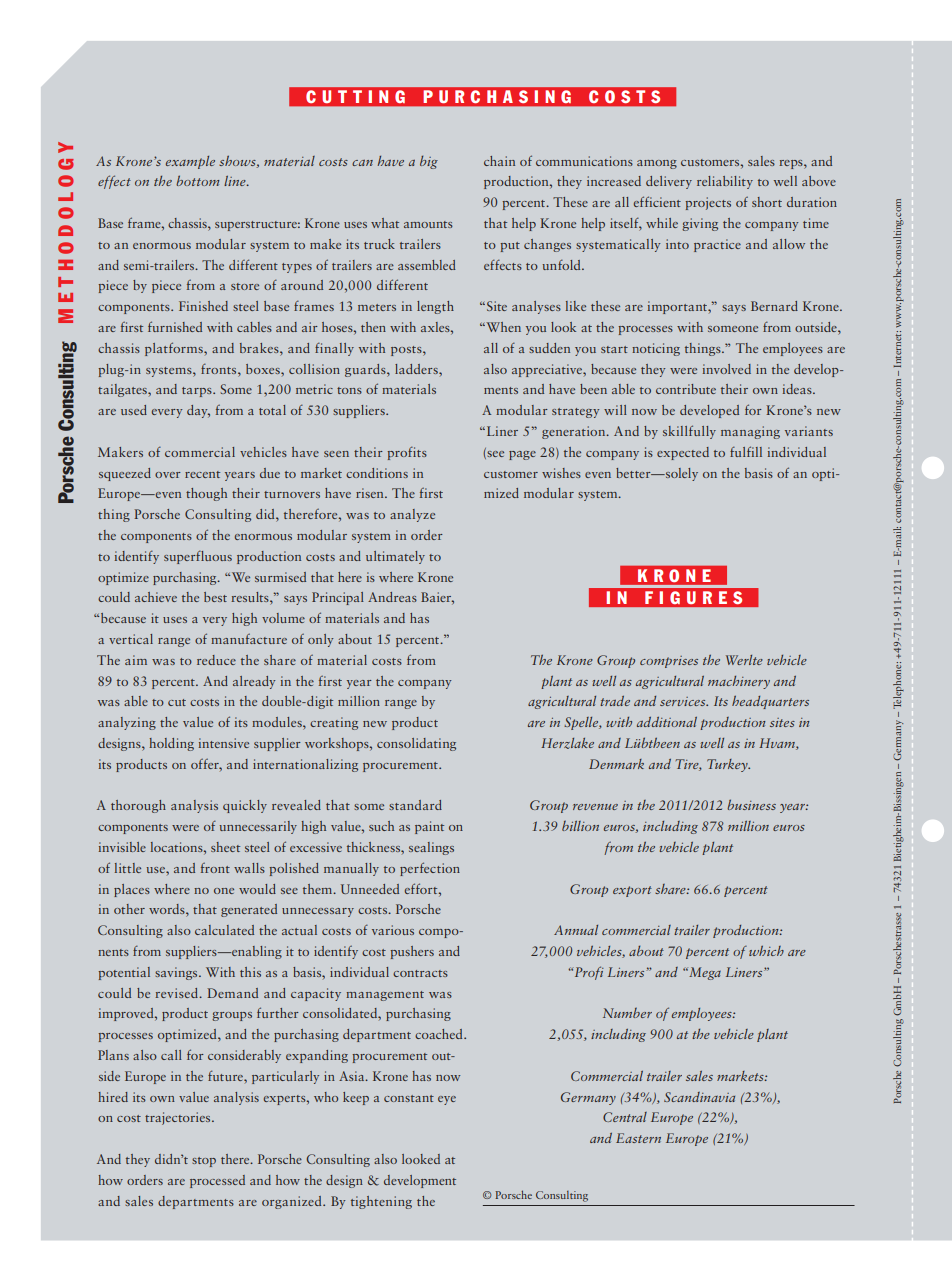 This document has height=1270, width=952. What do you see at coordinates (225, 847) in the document?
I see `sheet` at bounding box center [225, 847].
